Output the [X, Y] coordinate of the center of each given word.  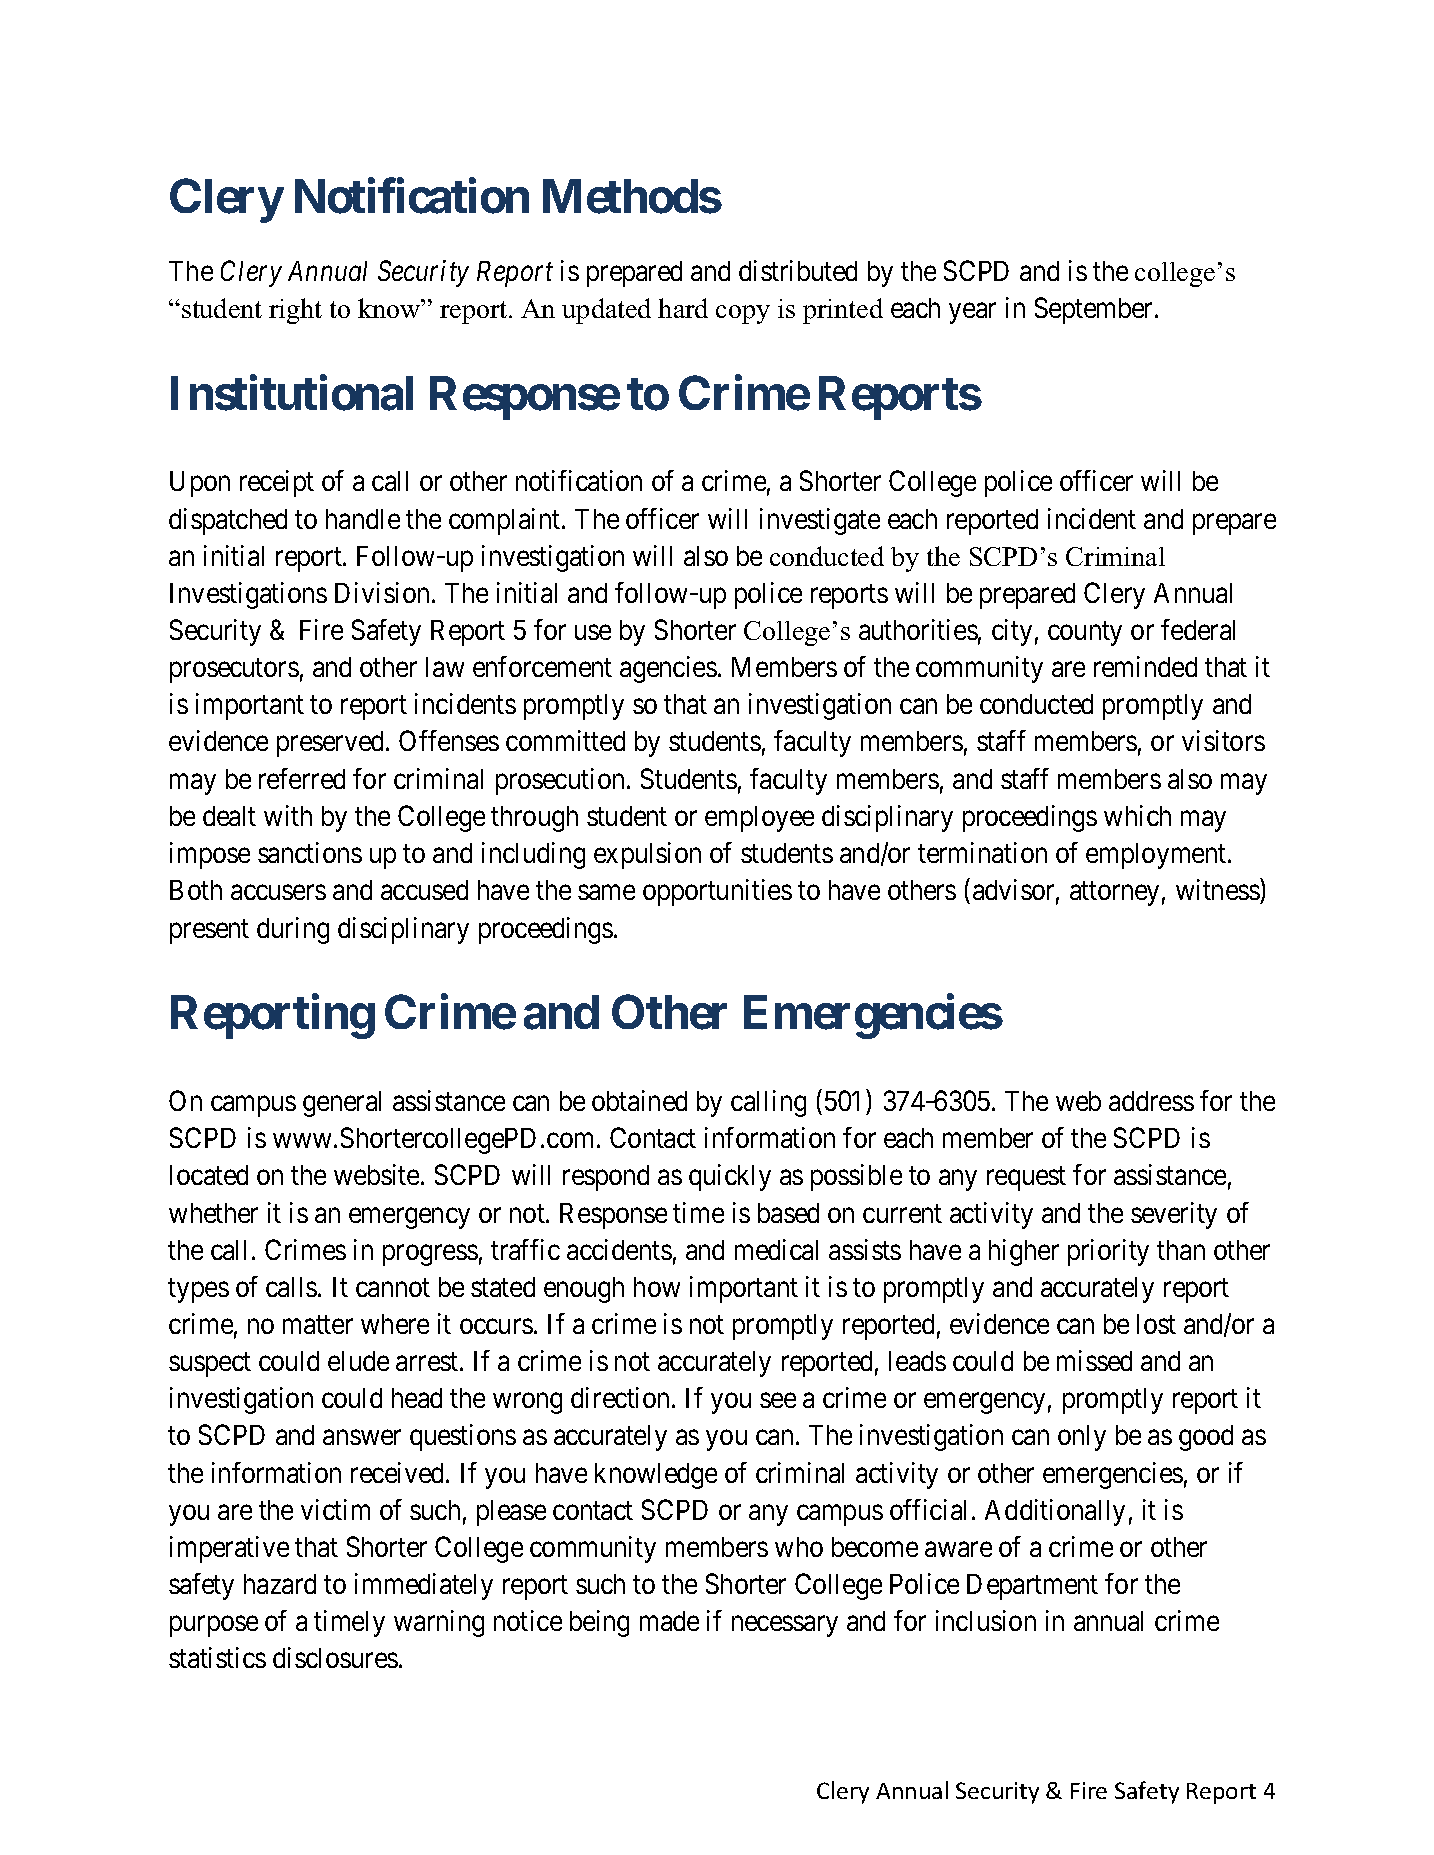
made [669, 1621]
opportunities [717, 892]
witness [1218, 889]
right [295, 311]
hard [683, 308]
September [1095, 310]
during [293, 930]
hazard [280, 1584]
